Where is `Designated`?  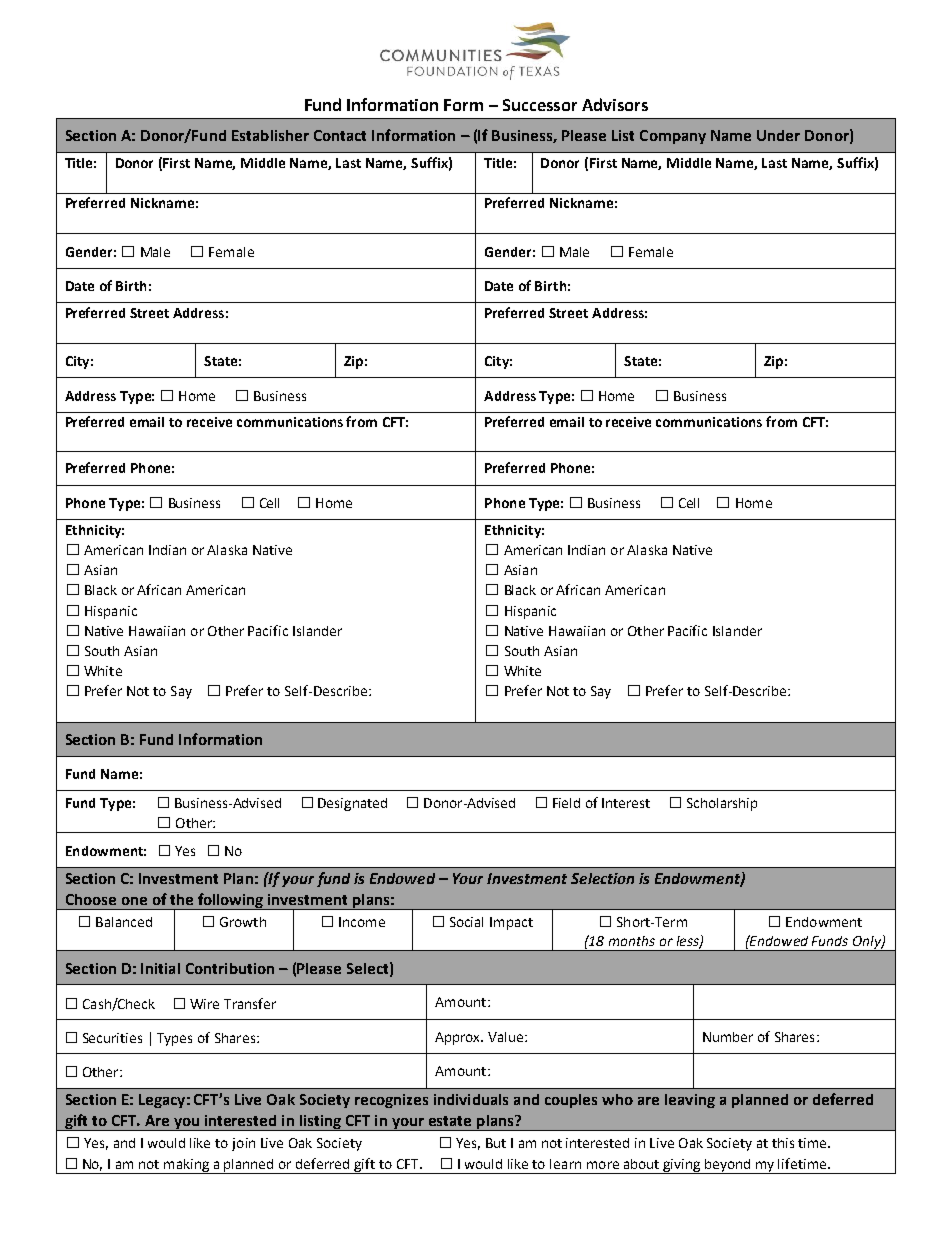 Designated is located at coordinates (352, 804).
